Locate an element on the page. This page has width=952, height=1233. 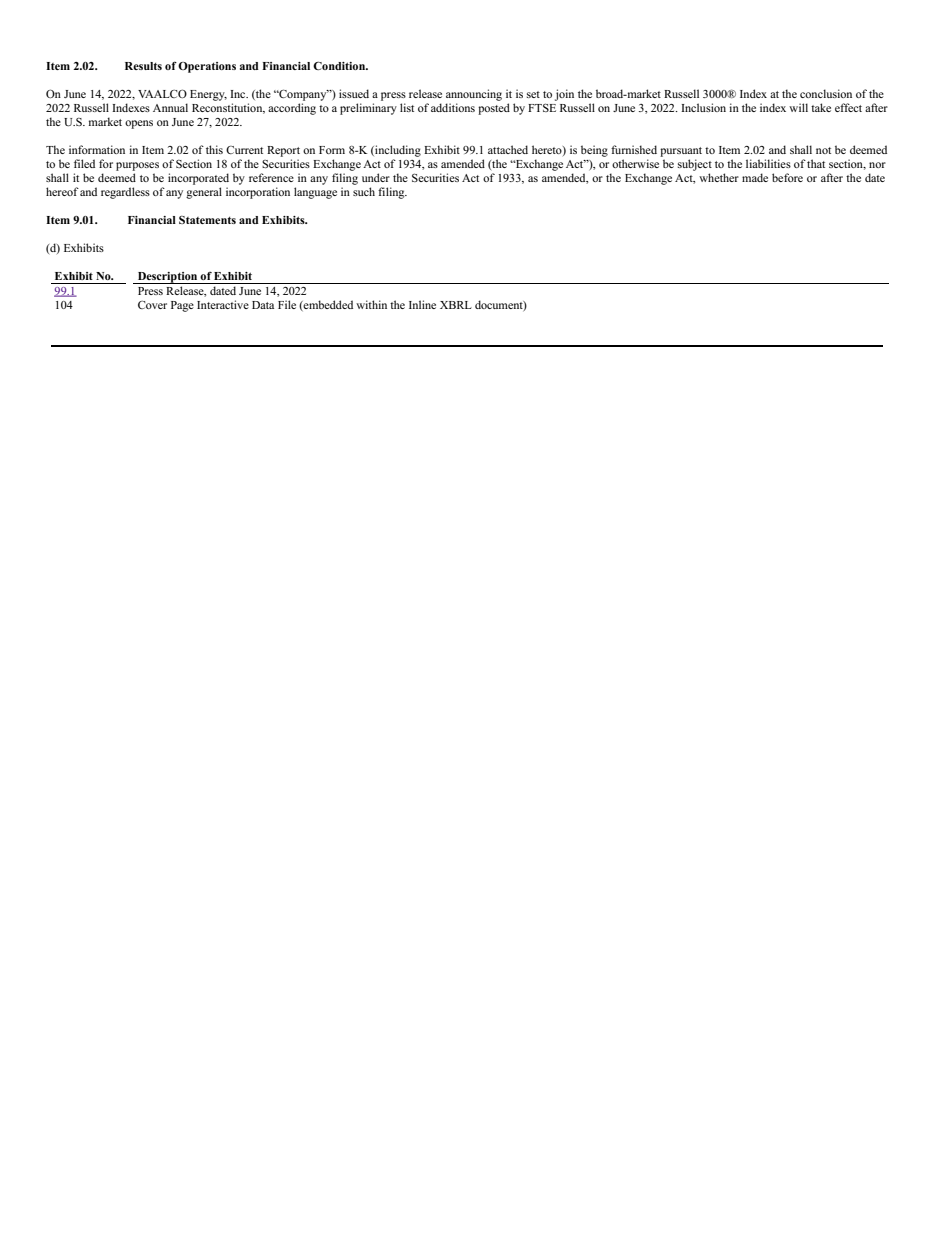
Statements is located at coordinates (207, 220).
